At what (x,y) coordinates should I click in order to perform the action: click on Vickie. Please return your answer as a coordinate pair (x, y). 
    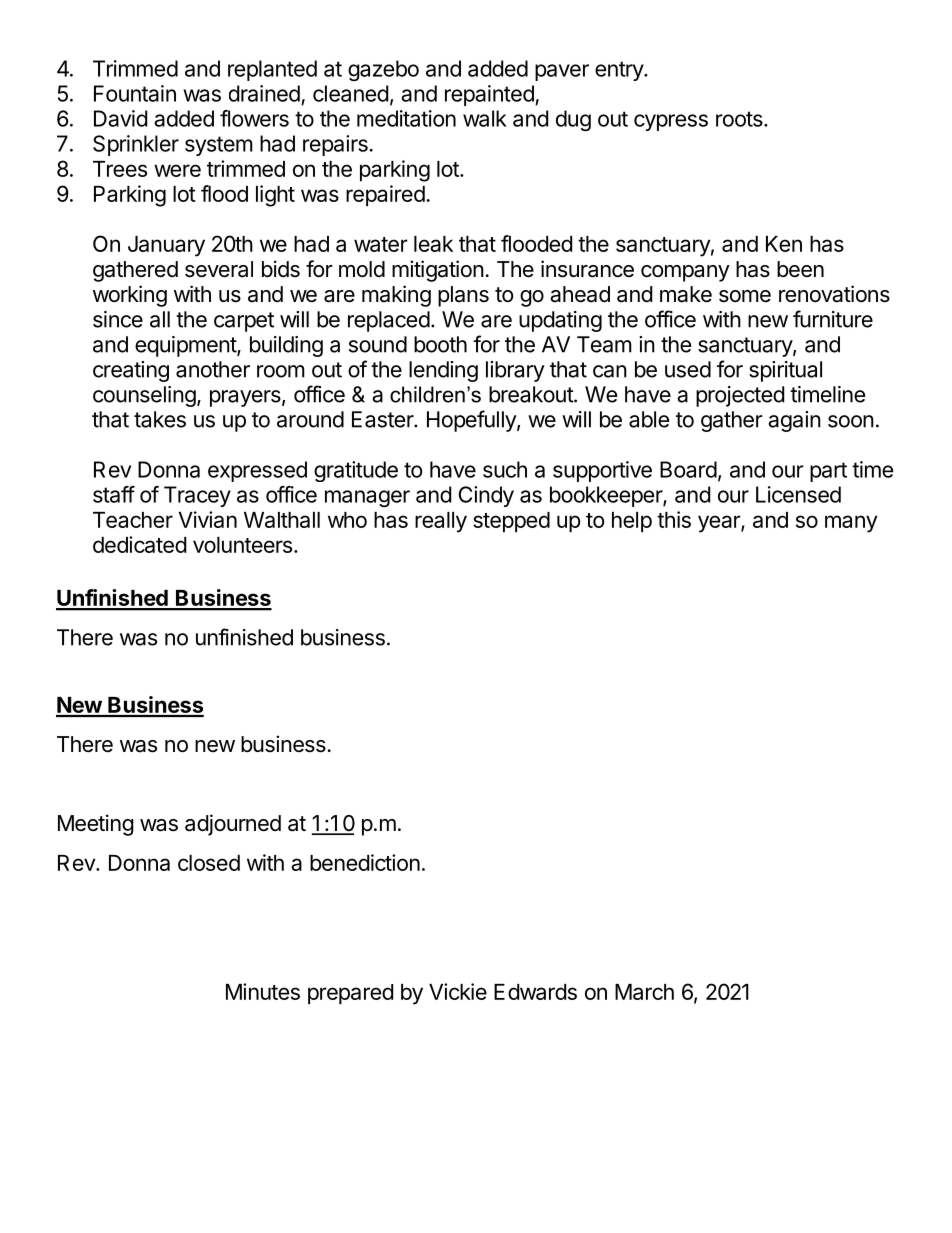
    Looking at the image, I should click on (458, 991).
